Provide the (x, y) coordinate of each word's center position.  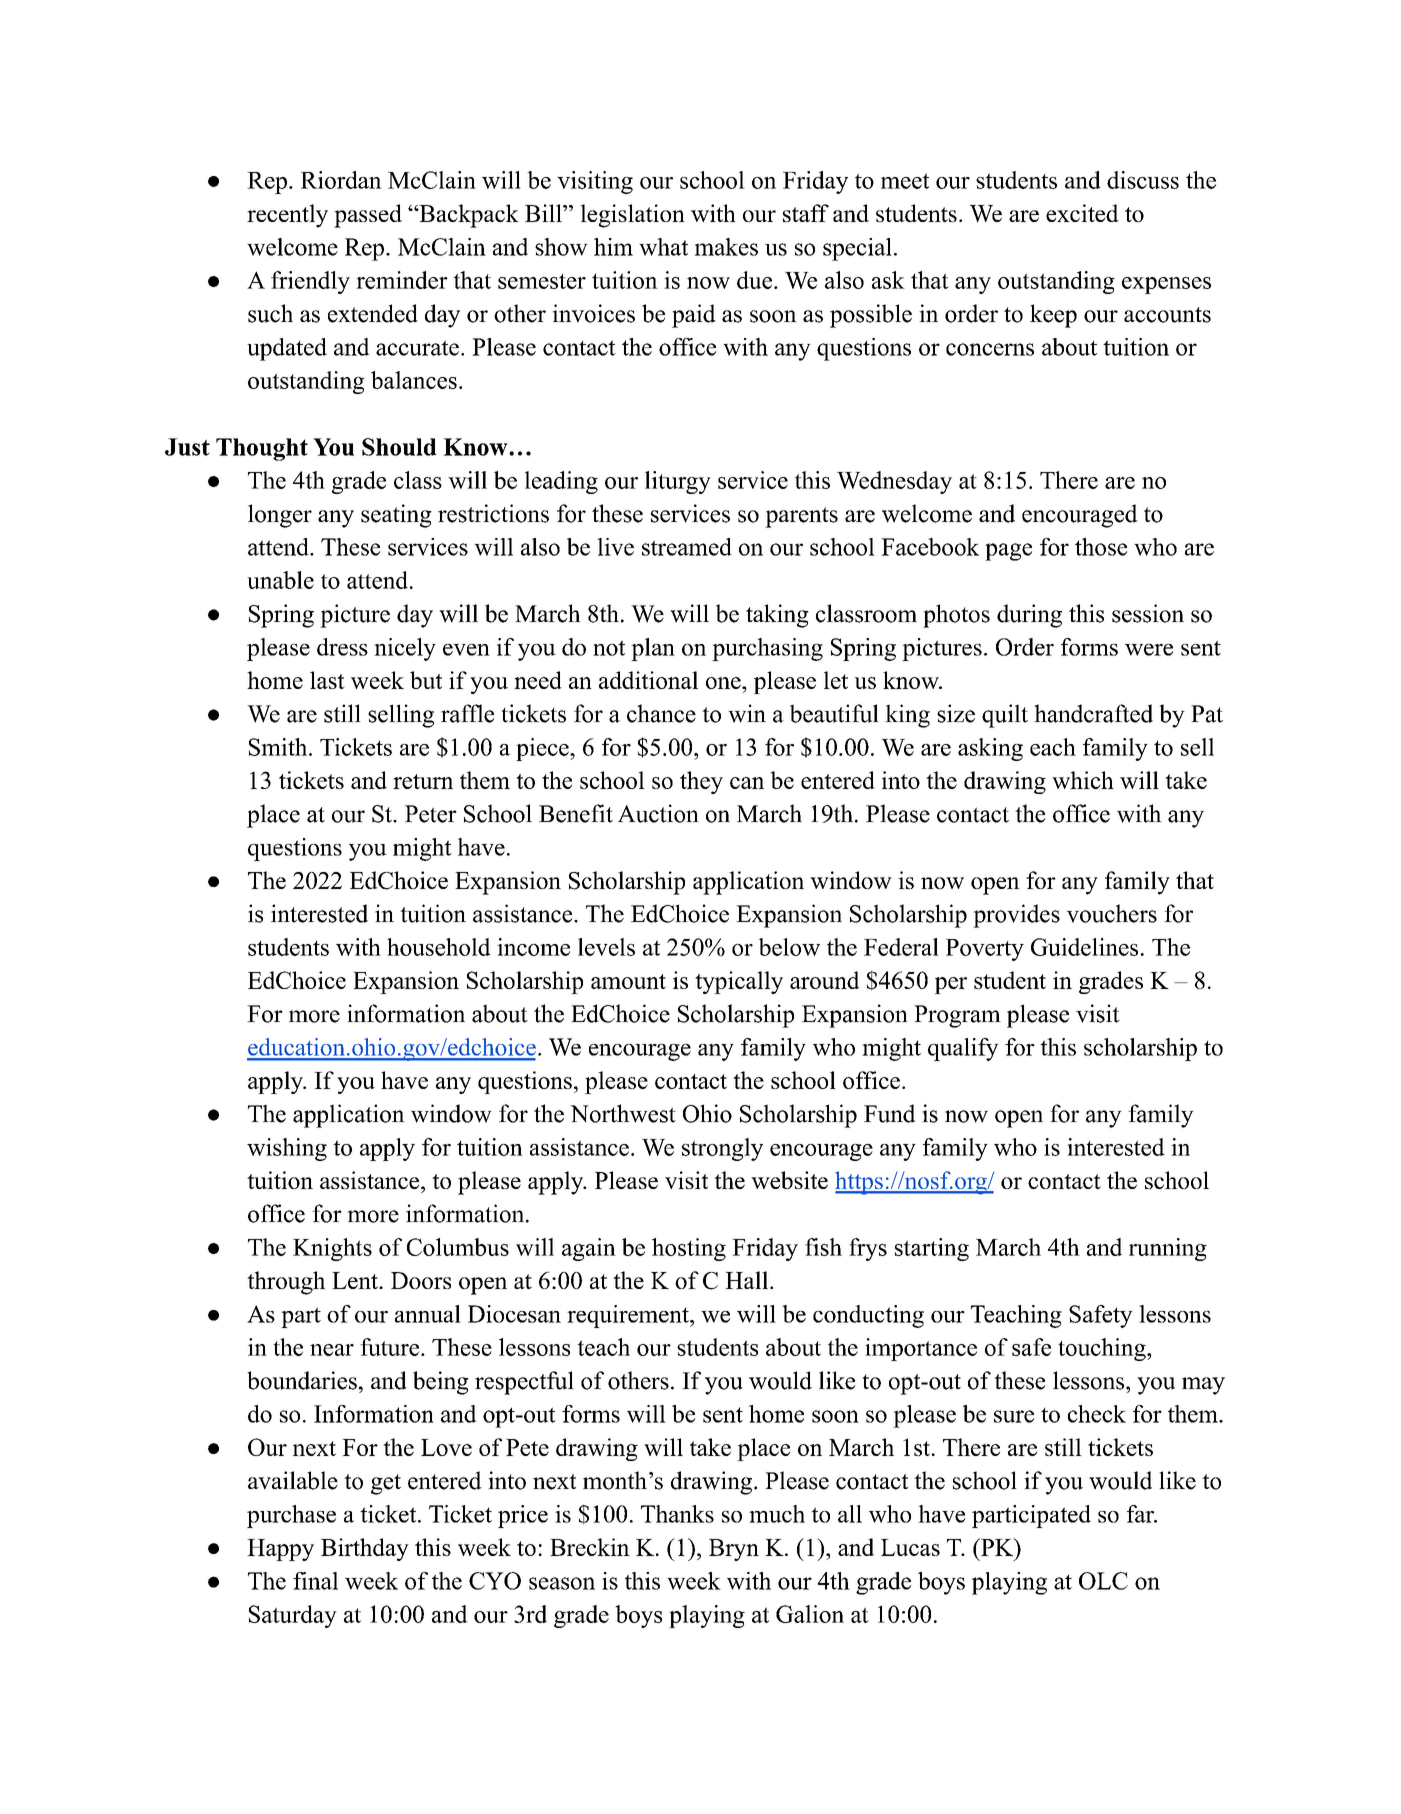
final (315, 1581)
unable (280, 580)
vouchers (1111, 913)
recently (287, 216)
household (439, 947)
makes (726, 247)
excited (1082, 213)
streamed (687, 547)
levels (606, 947)
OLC (1103, 1581)
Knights (332, 1249)
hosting (689, 1249)
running (1168, 1249)
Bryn (734, 1550)
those (1101, 547)
